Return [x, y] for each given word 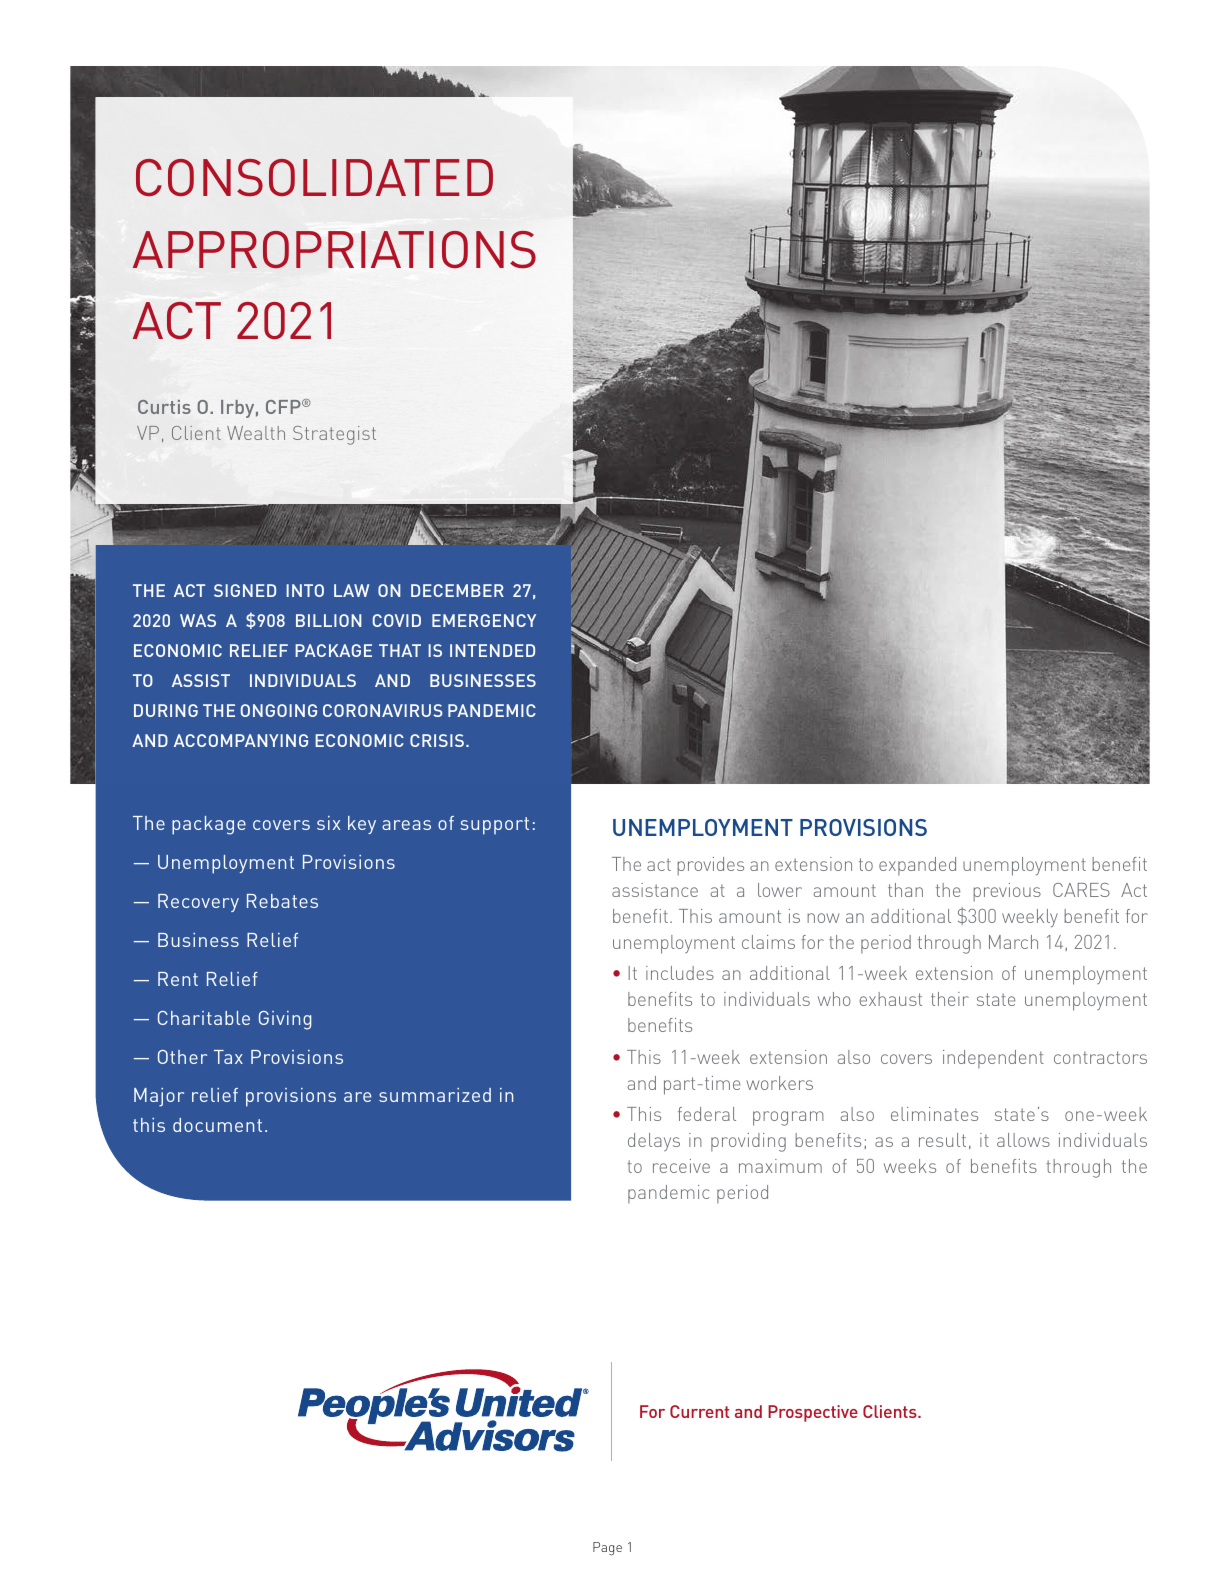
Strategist [334, 435]
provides [710, 866]
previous [1007, 892]
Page [607, 1549]
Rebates [282, 901]
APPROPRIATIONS [334, 249]
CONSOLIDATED [314, 177]
